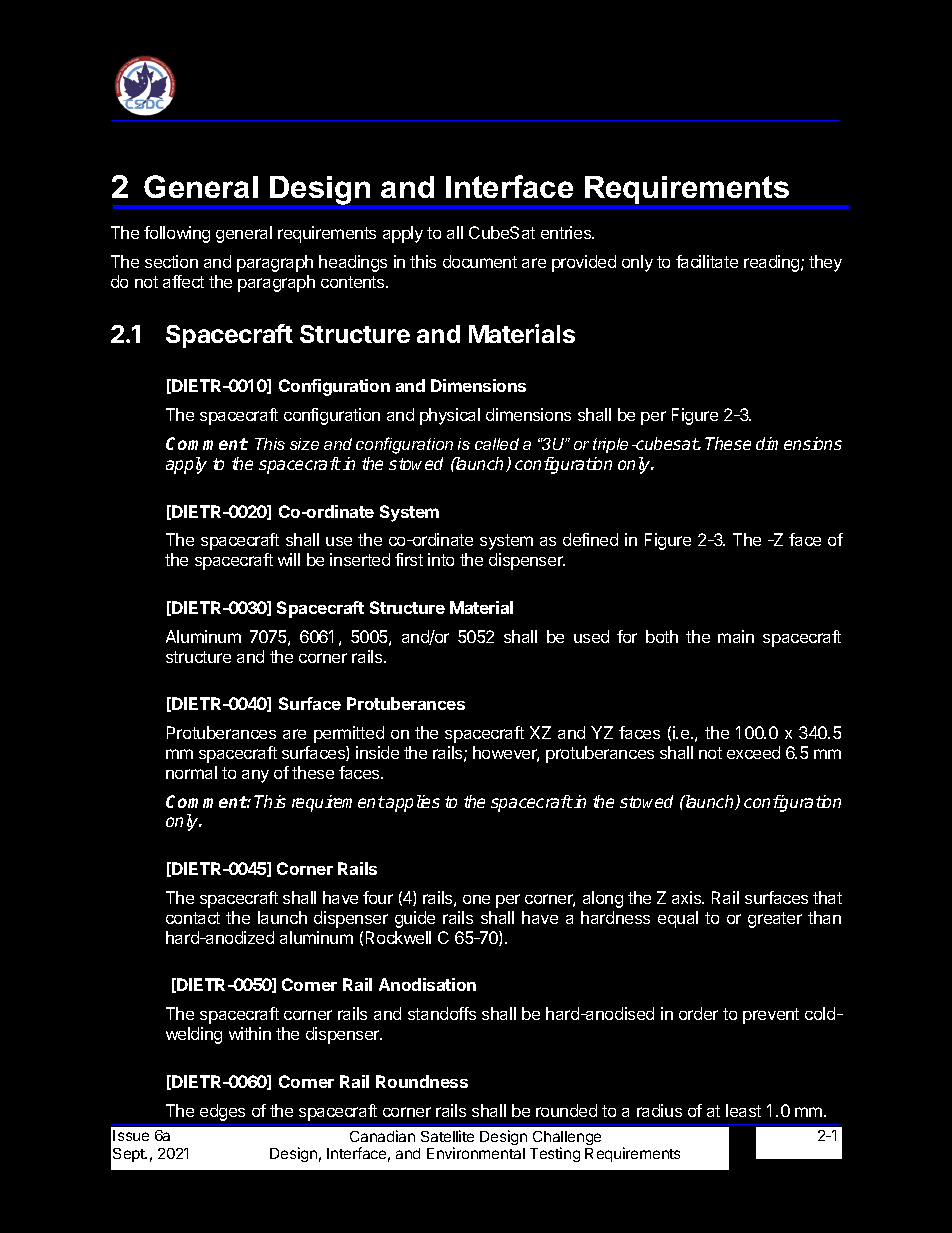 The height and width of the screenshot is (1233, 952). Describe the element at coordinates (222, 1112) in the screenshot. I see `edges` at that location.
